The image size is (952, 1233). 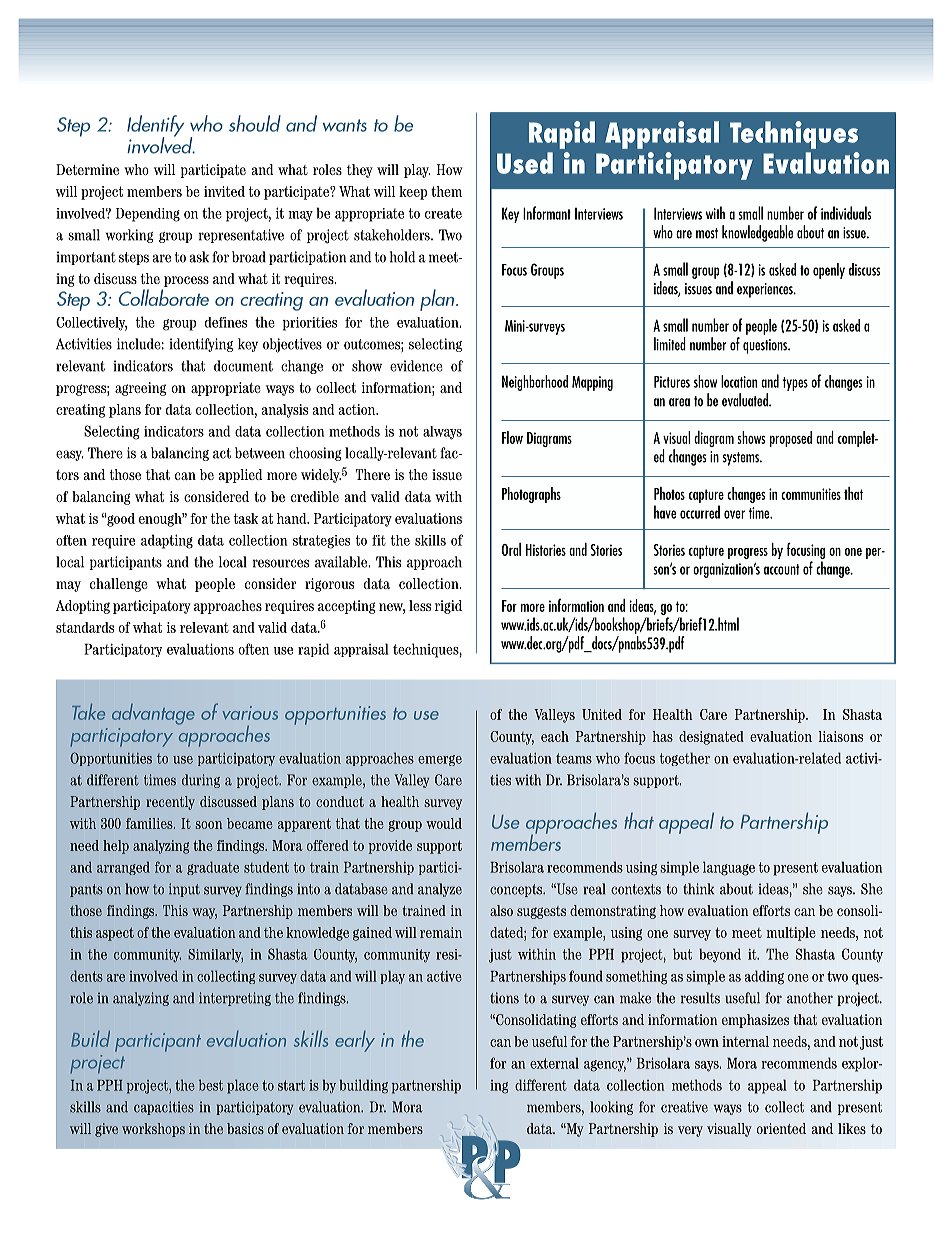 I want to click on individuals, so click(x=846, y=213).
